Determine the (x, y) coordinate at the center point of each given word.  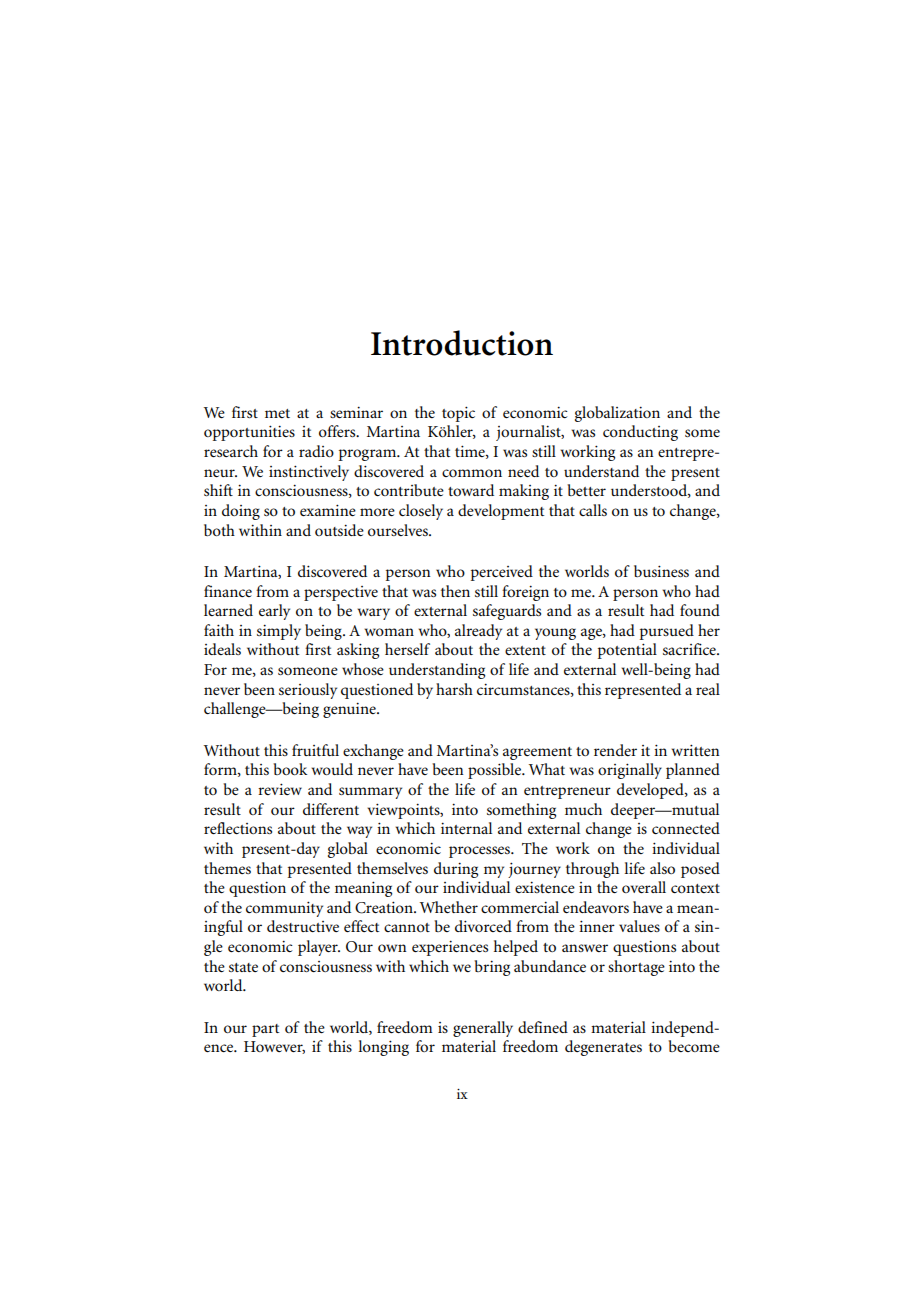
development (501, 512)
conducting (640, 433)
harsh (454, 689)
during (456, 870)
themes (227, 868)
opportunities (249, 433)
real (708, 689)
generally (483, 1029)
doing (241, 512)
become (694, 1046)
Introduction (462, 343)
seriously (308, 691)
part (265, 1030)
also (662, 868)
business (661, 571)
